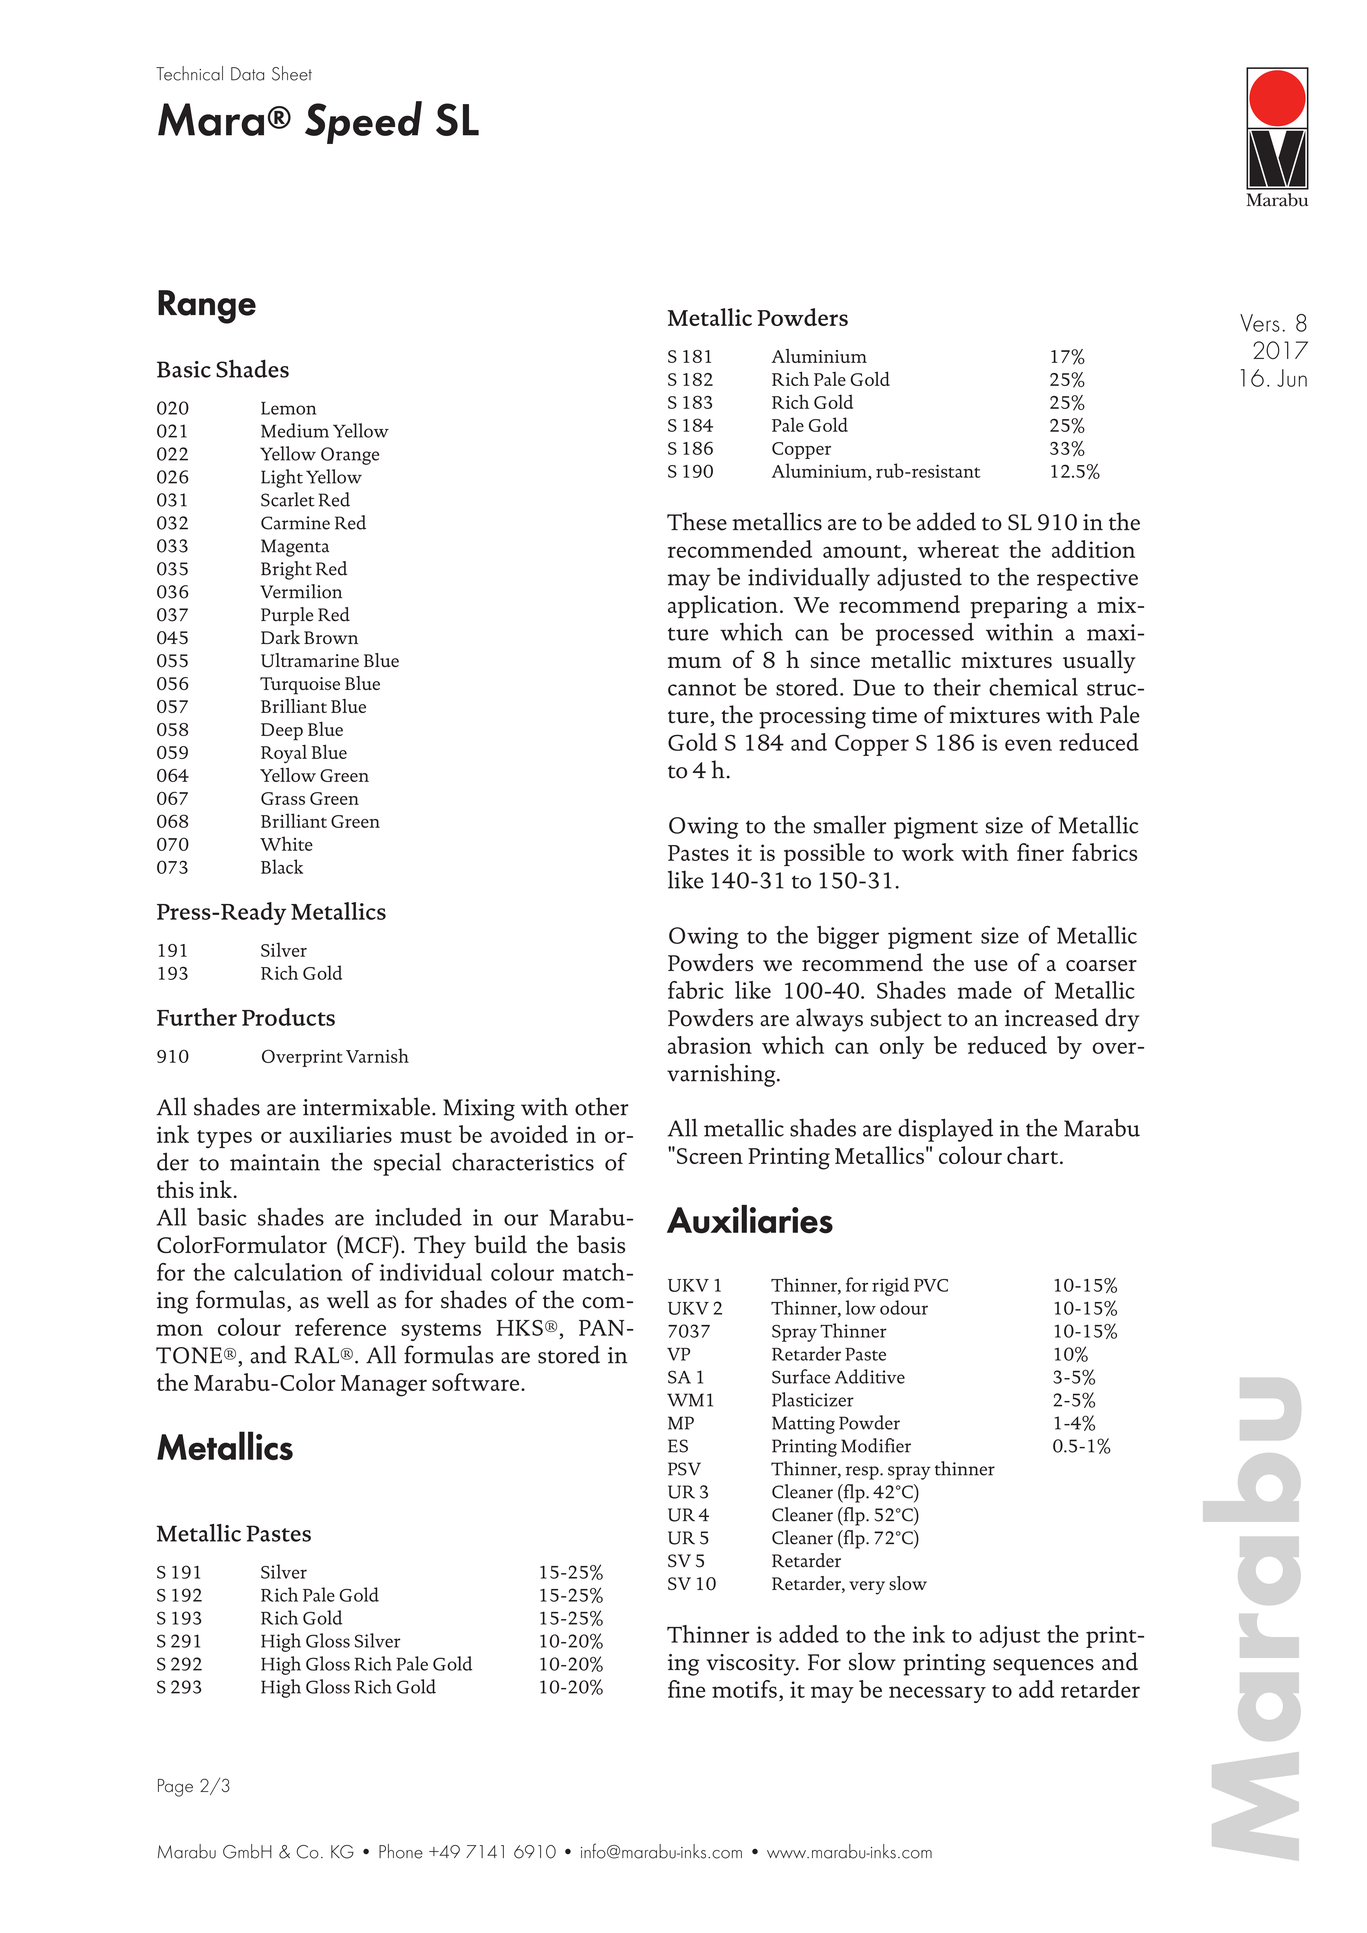  Describe the element at coordinates (288, 1272) in the screenshot. I see `calculation` at that location.
